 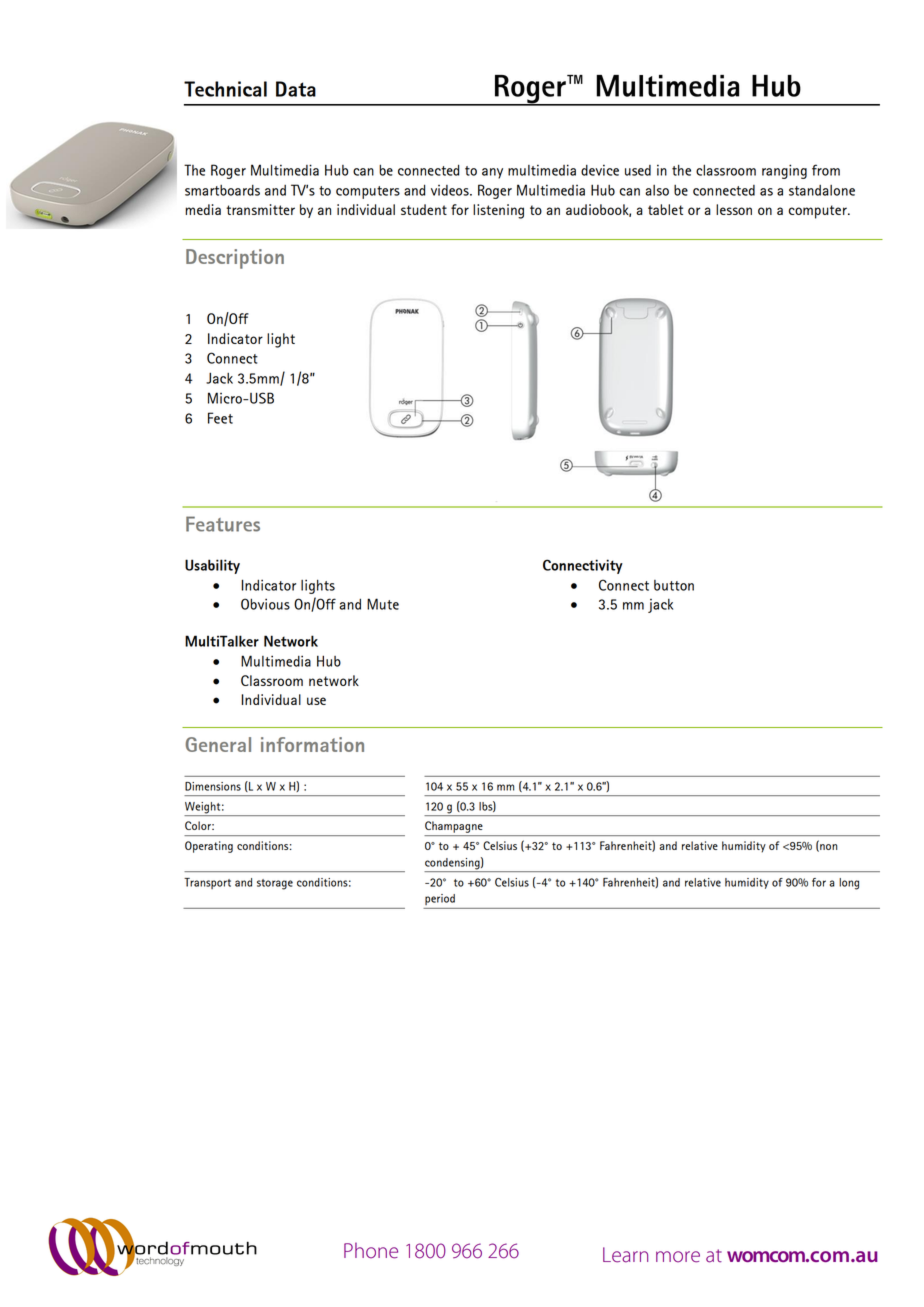 I want to click on any, so click(x=492, y=173).
